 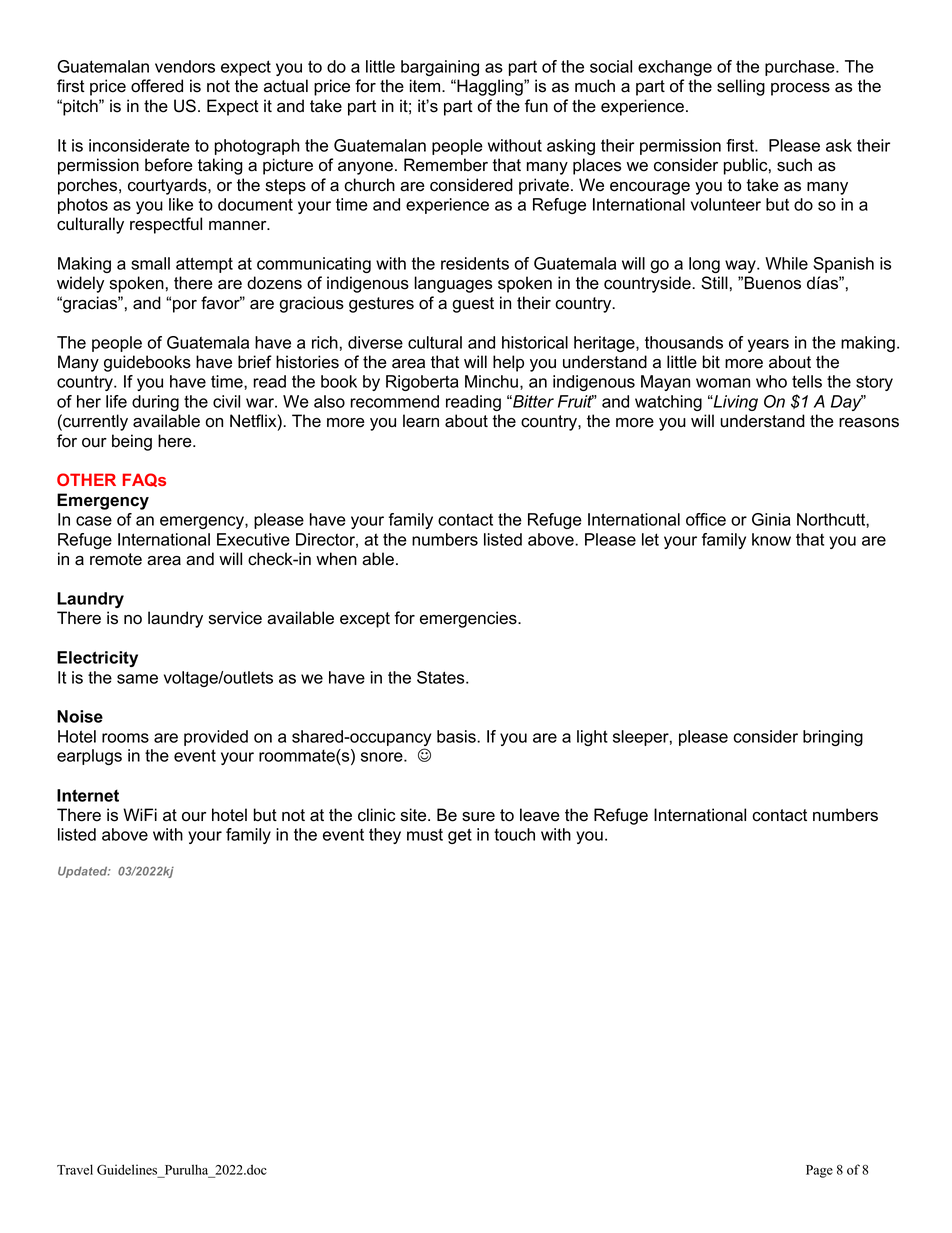 I want to click on being, so click(x=132, y=442).
